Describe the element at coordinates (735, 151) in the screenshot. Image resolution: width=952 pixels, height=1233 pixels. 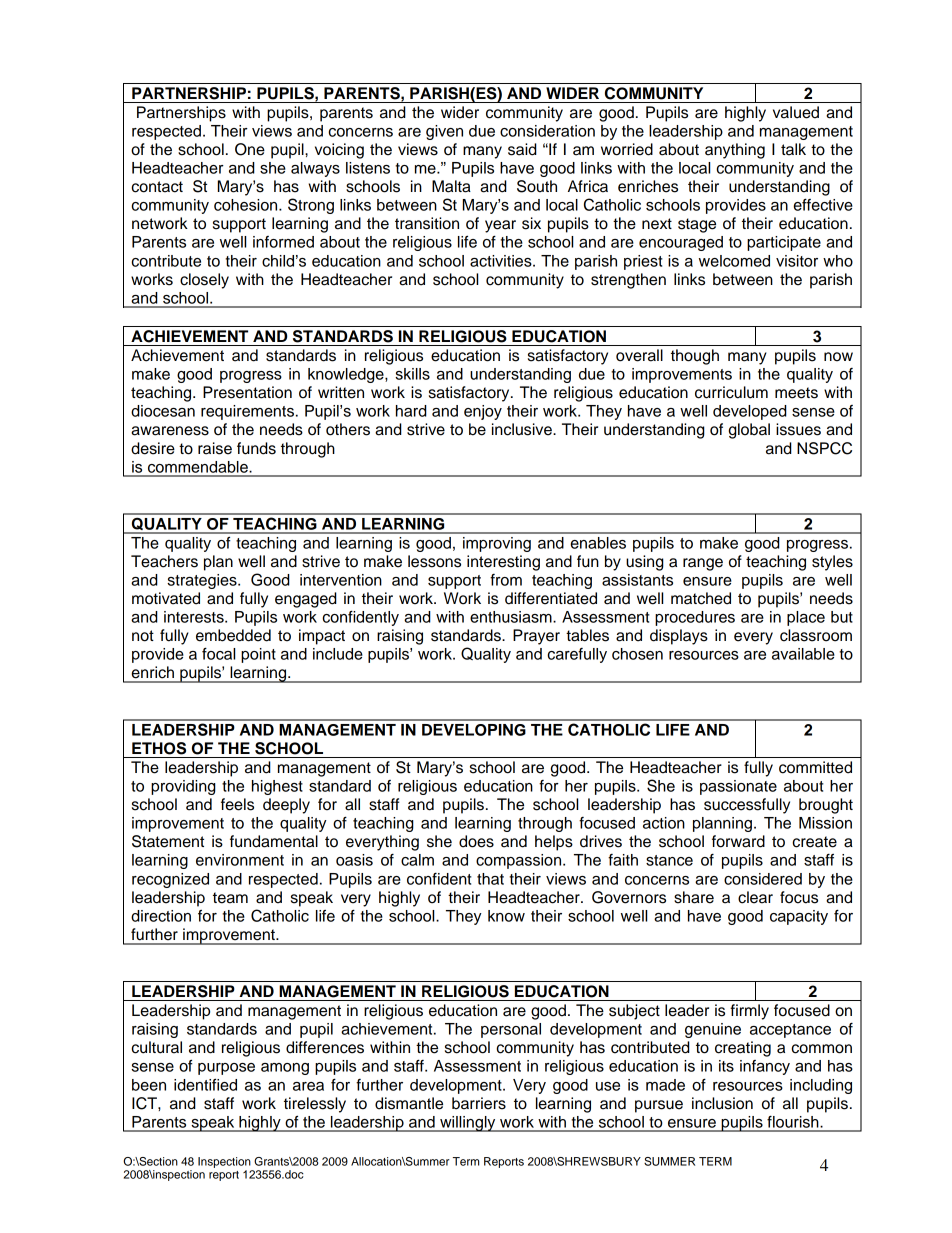
I see `anything` at that location.
